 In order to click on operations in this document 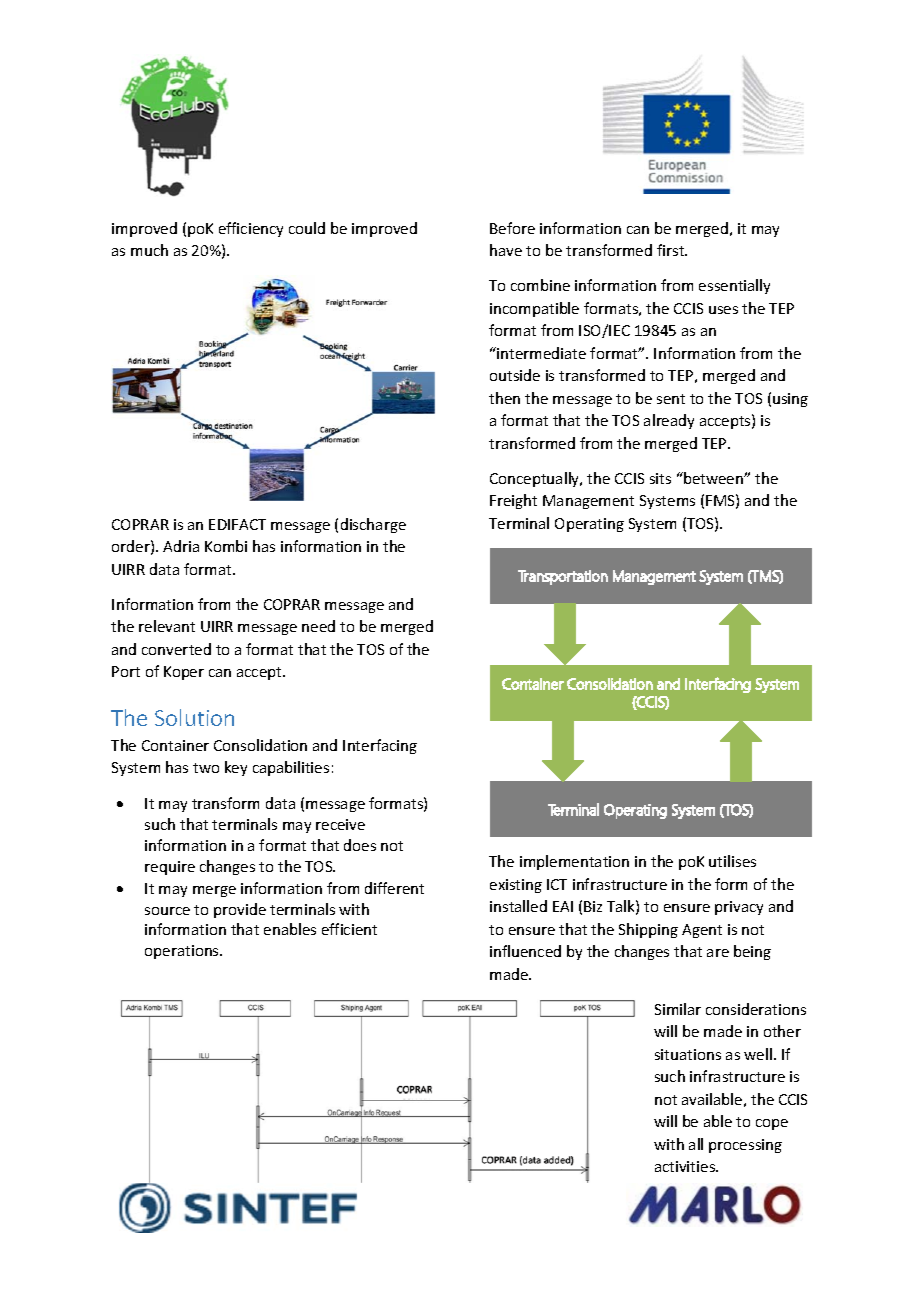, I will do `click(183, 952)`.
